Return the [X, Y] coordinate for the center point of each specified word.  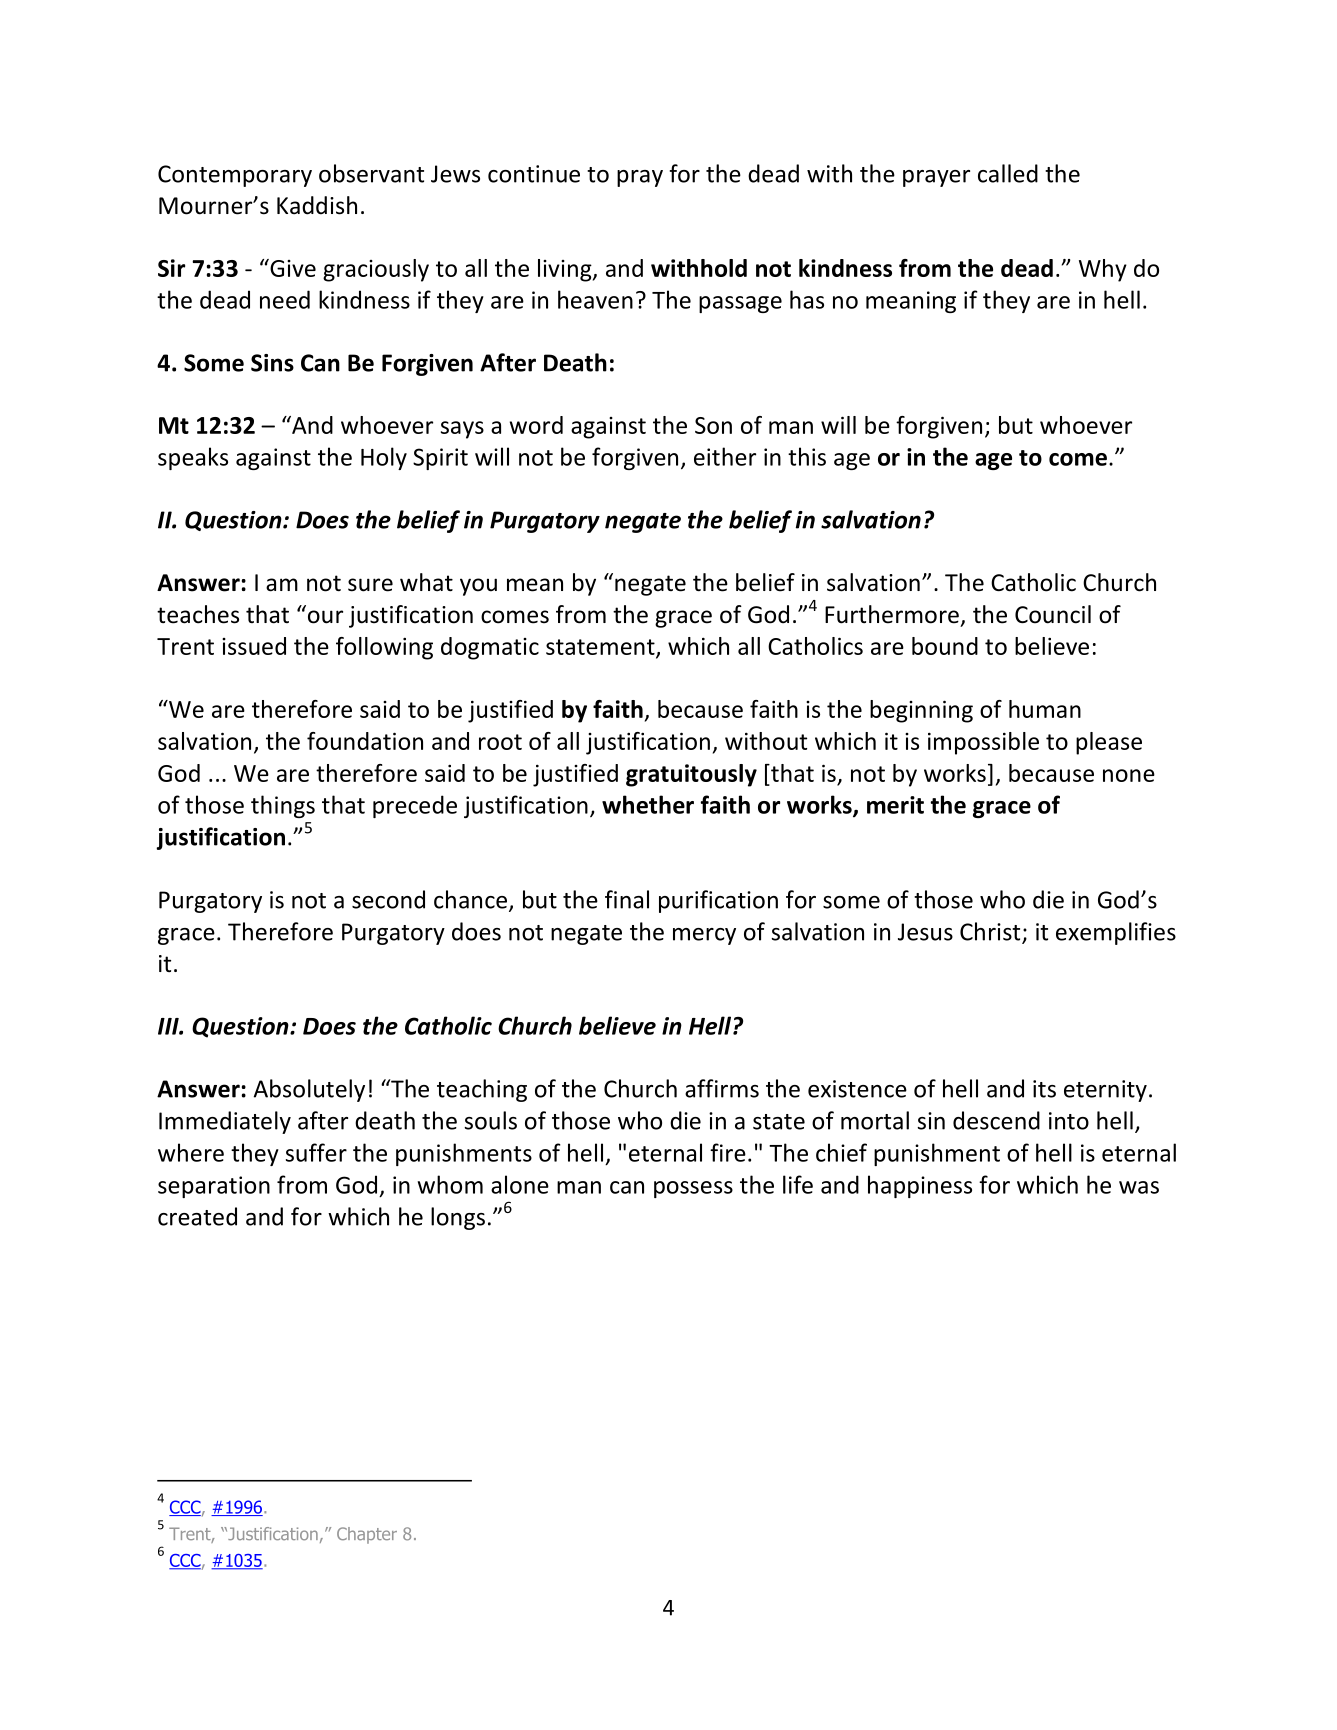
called [1008, 173]
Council [1053, 614]
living [566, 270]
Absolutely [309, 1090]
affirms [722, 1088]
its [1044, 1089]
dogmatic [490, 648]
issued [254, 646]
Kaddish [317, 205]
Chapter [367, 1535]
